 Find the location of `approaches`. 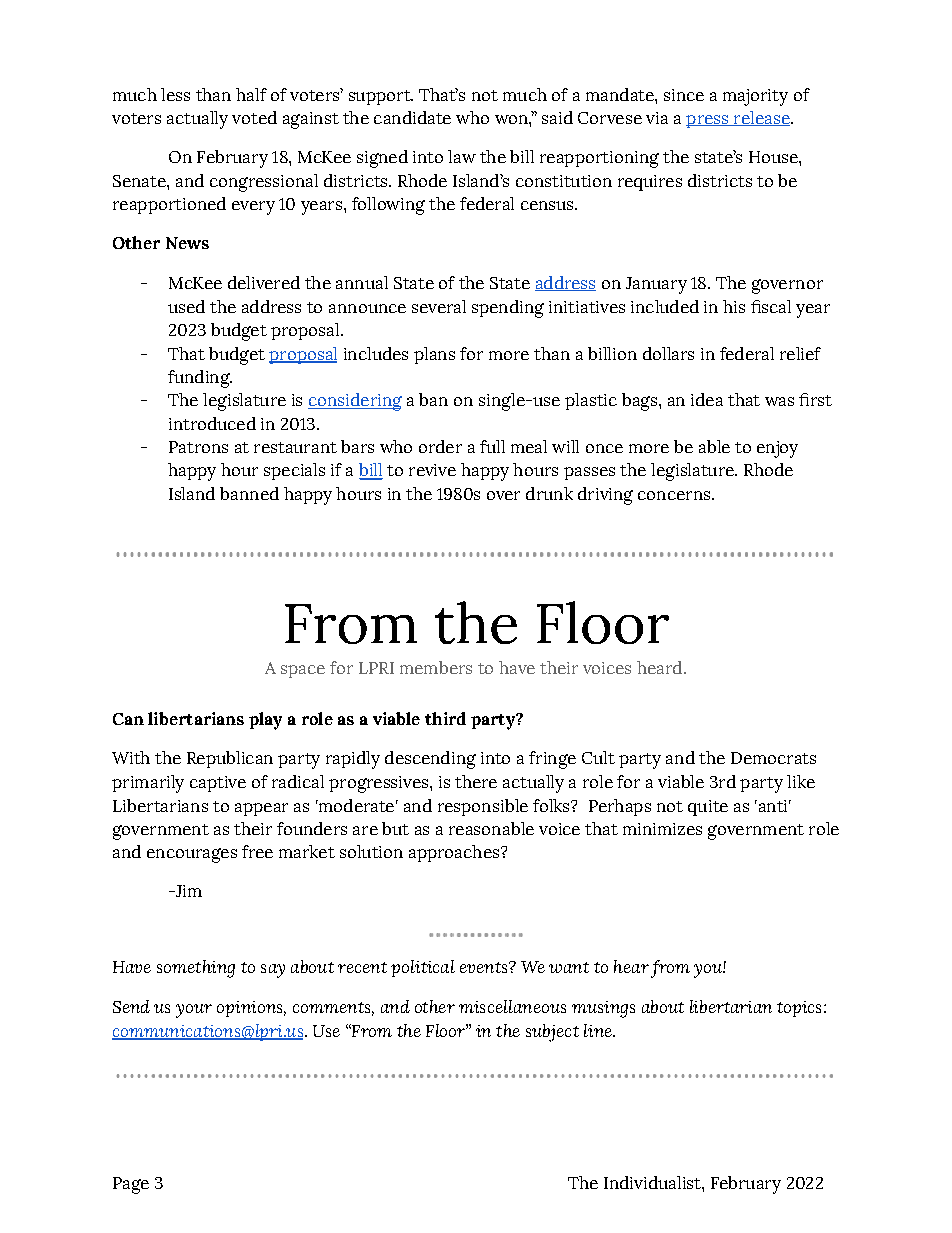

approaches is located at coordinates (454, 853).
